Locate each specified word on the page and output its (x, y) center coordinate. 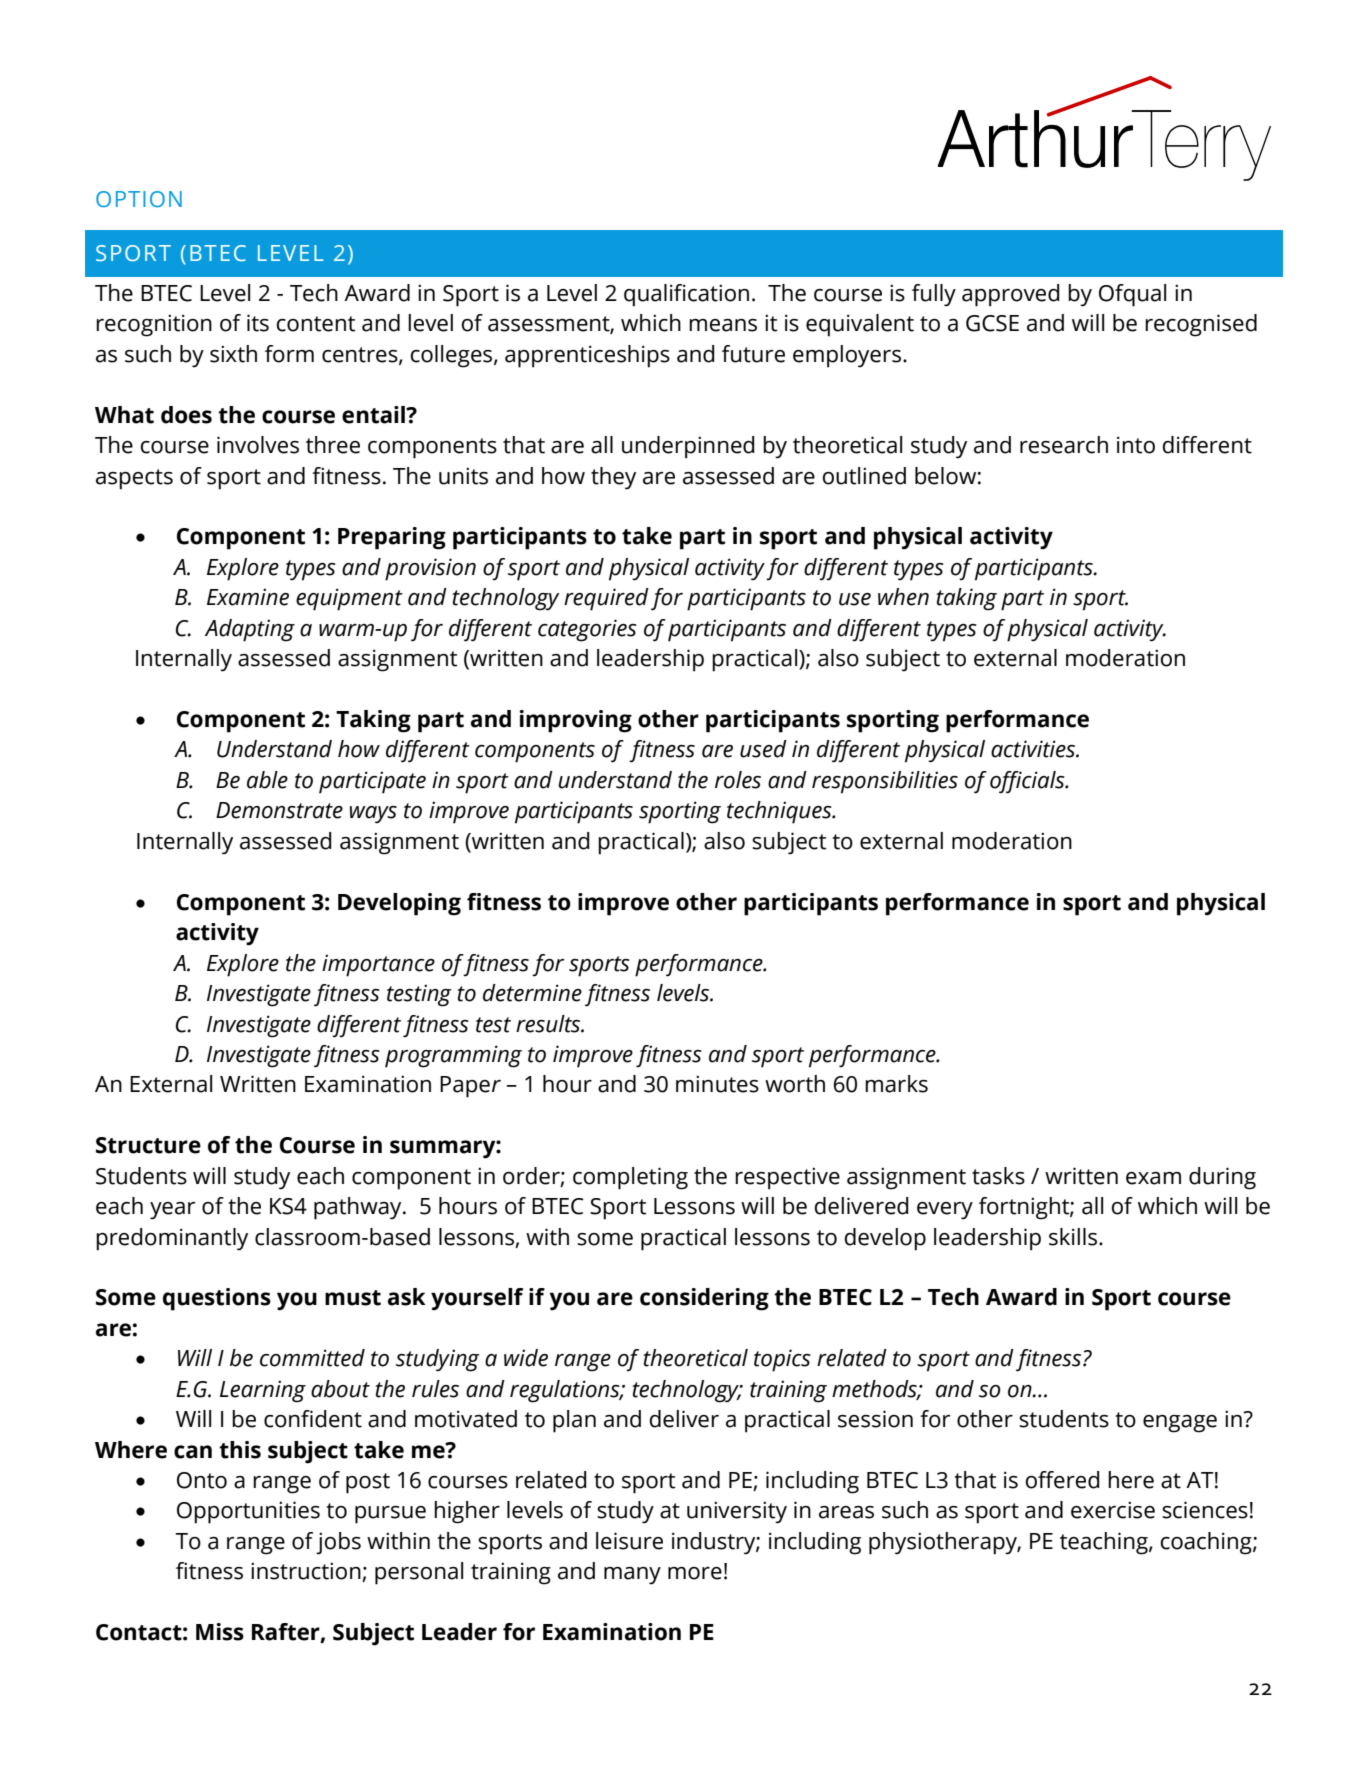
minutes (717, 1084)
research (1064, 445)
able (267, 780)
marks (896, 1084)
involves (258, 445)
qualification (686, 295)
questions (217, 1299)
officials (1028, 782)
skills (1074, 1237)
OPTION (139, 199)
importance (378, 965)
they (613, 478)
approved (1011, 295)
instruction (307, 1572)
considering (704, 1299)
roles (738, 780)
